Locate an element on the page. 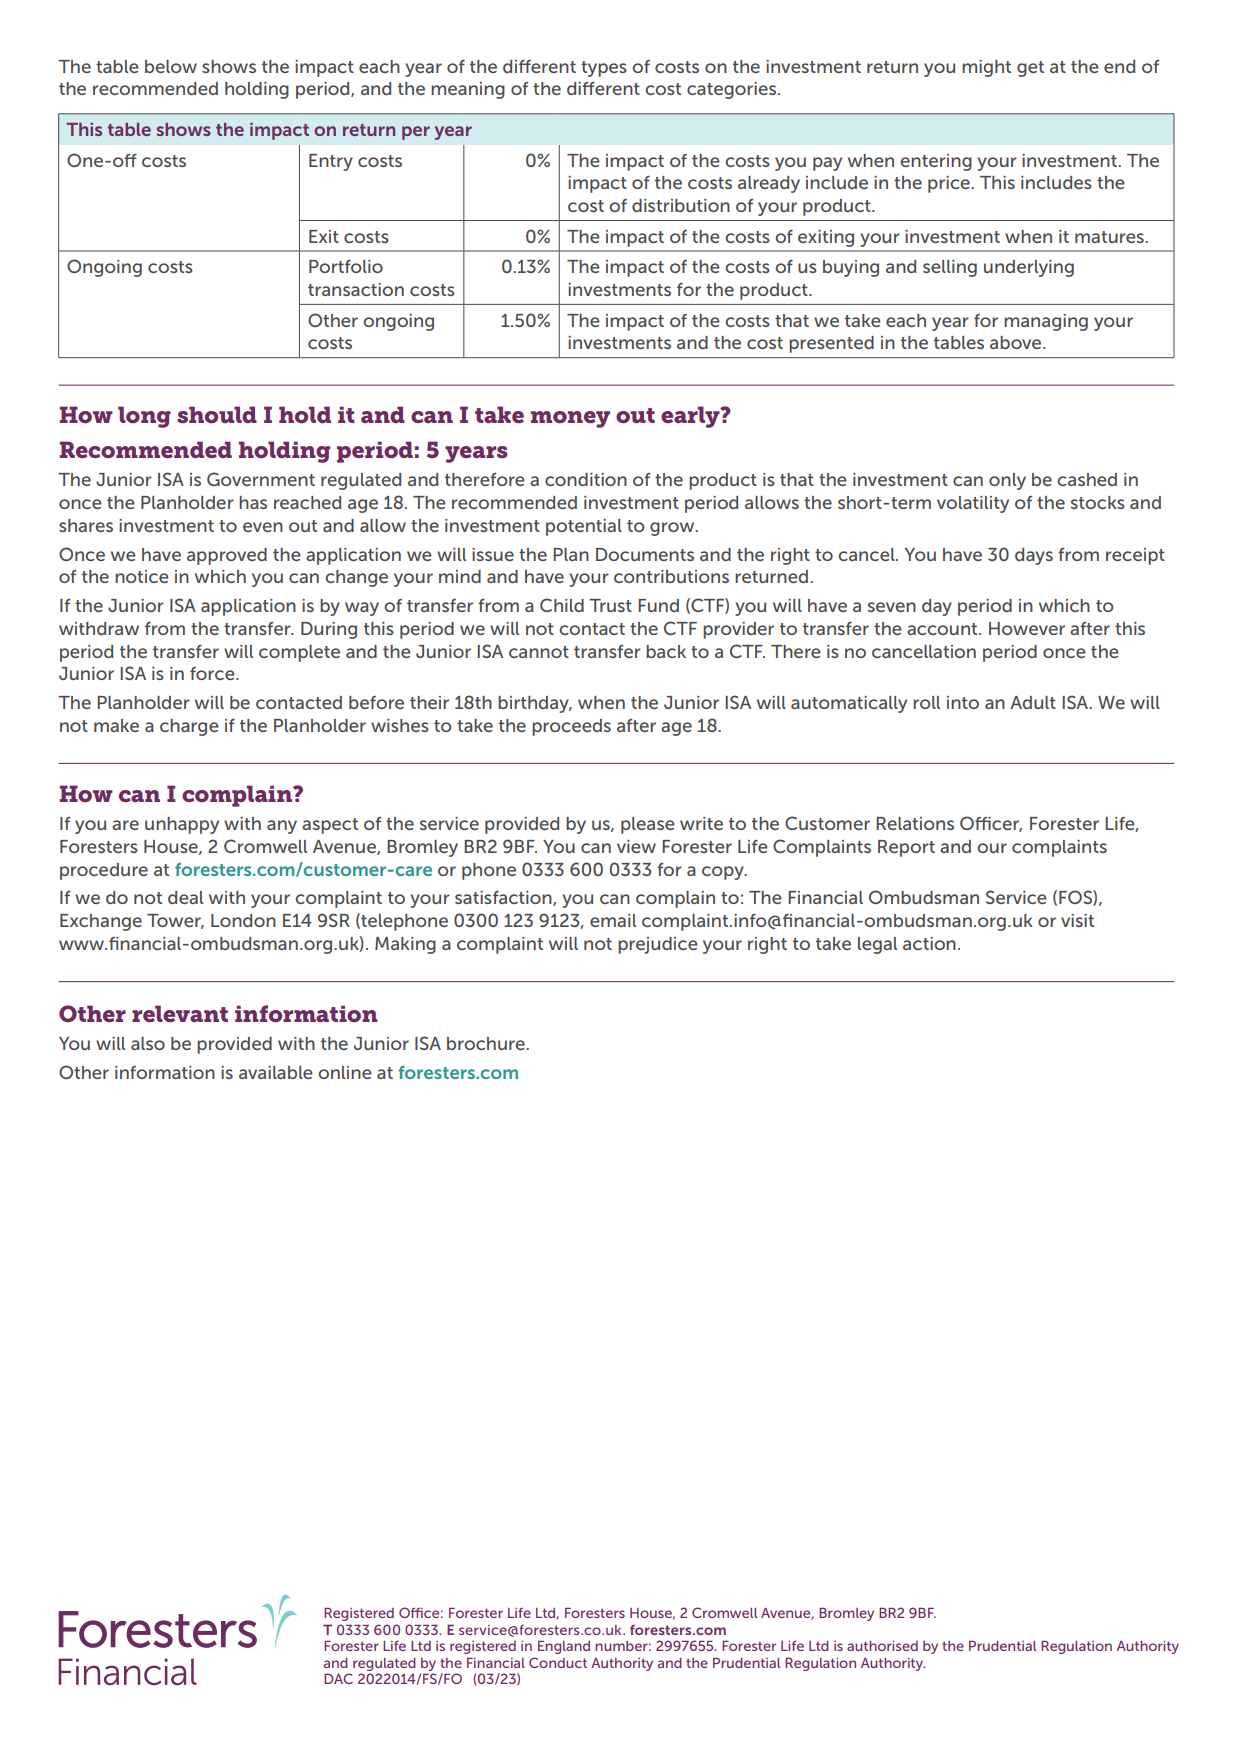 This document has width=1233, height=1744. Trust is located at coordinates (610, 605).
